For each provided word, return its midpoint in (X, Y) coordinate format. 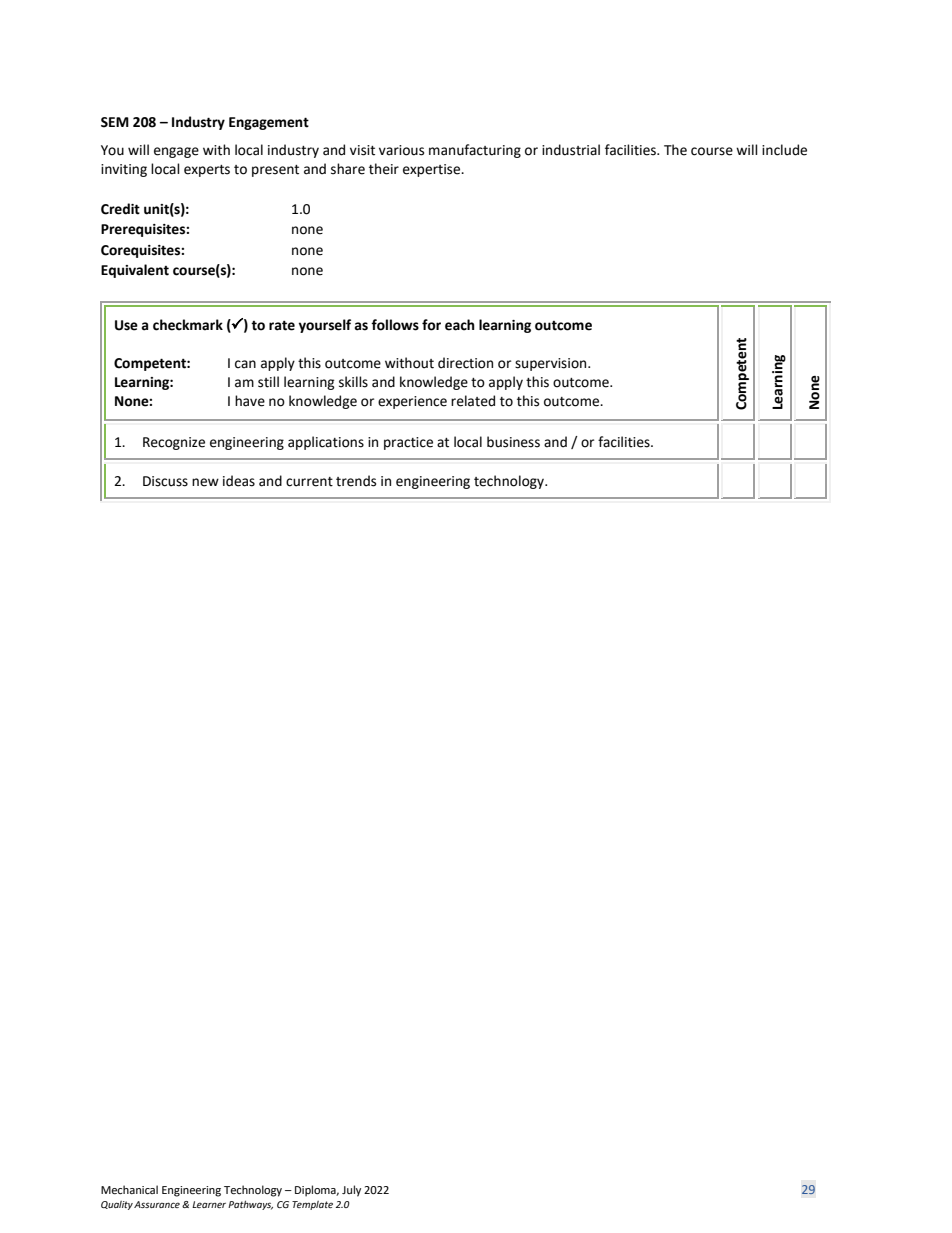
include (784, 150)
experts (207, 171)
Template (312, 1205)
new (205, 482)
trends (356, 481)
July (351, 1191)
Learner (209, 1204)
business (513, 442)
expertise (433, 170)
